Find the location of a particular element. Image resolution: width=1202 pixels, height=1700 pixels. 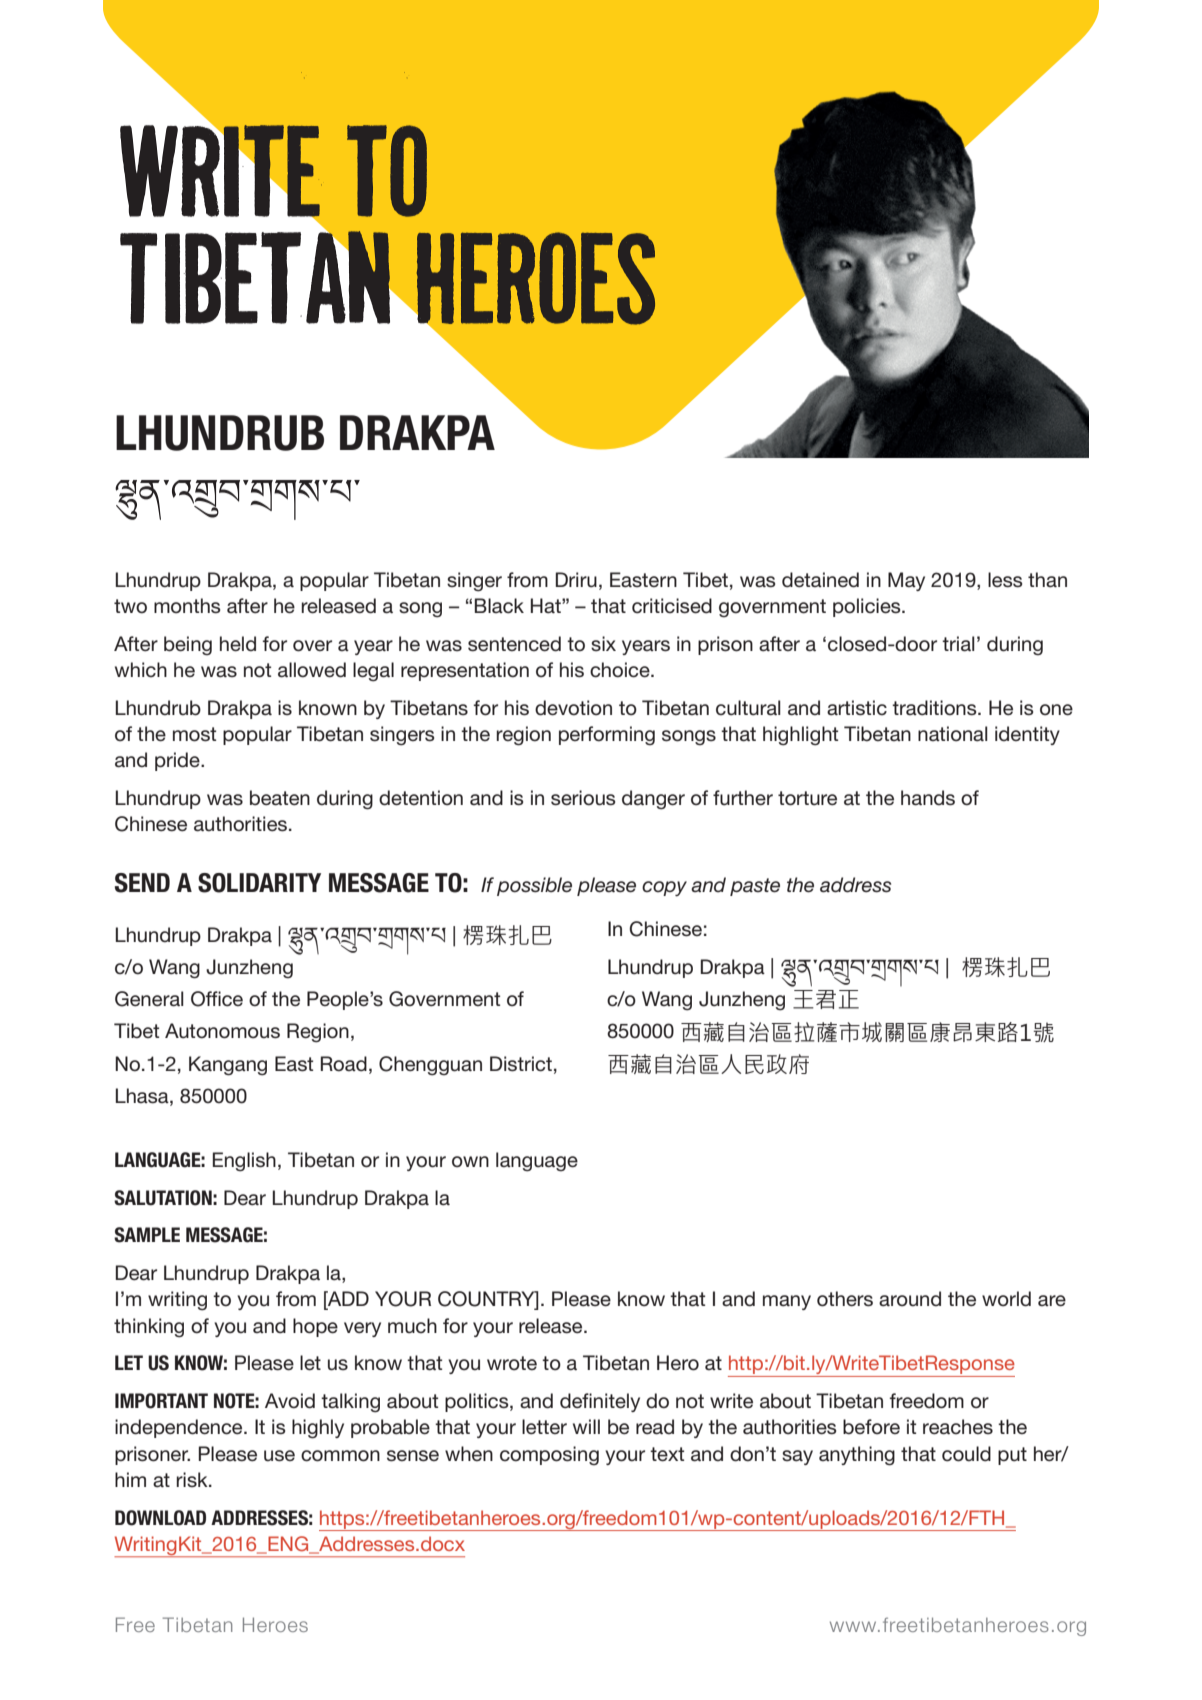

May is located at coordinates (906, 581).
